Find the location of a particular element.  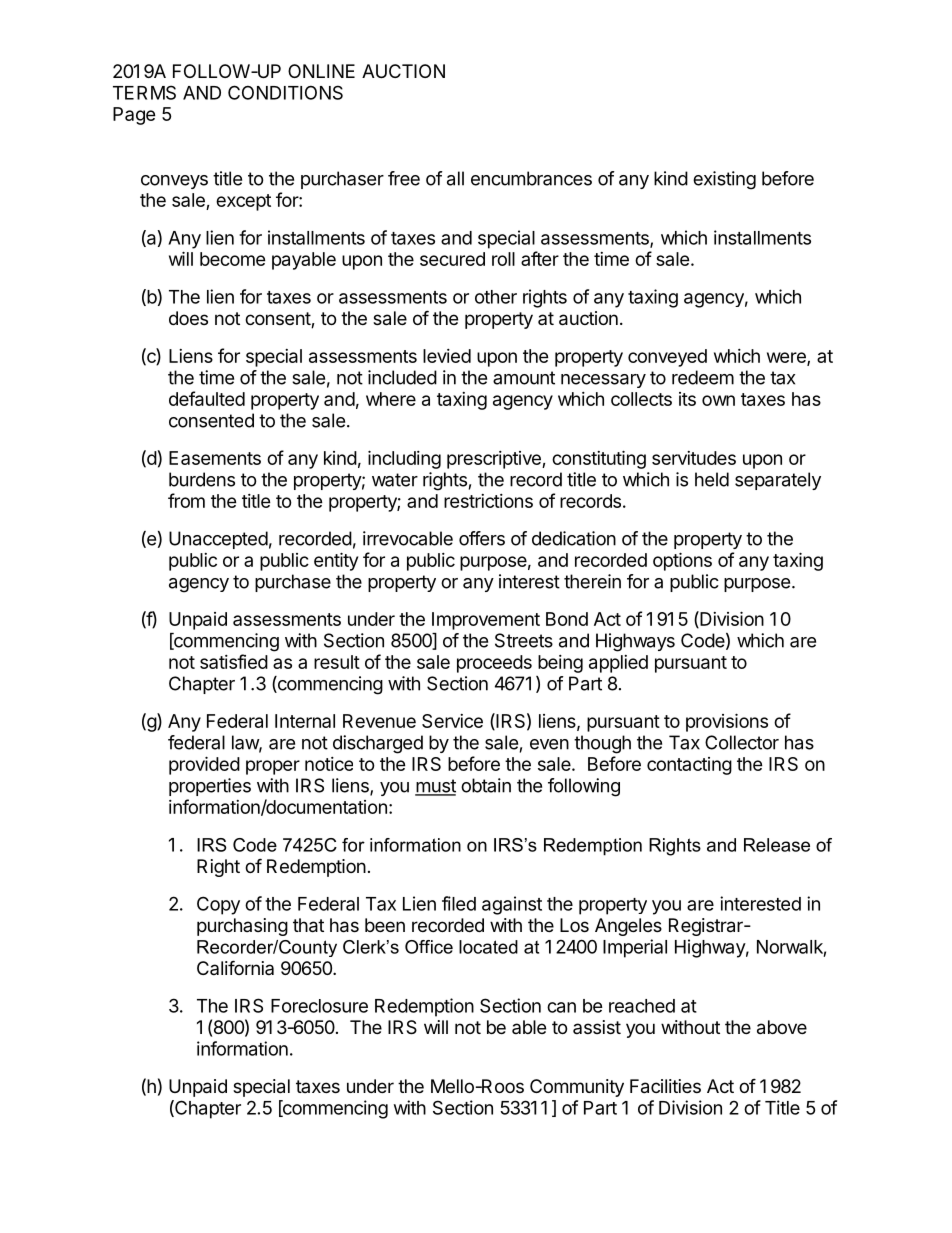

provisions is located at coordinates (727, 722).
